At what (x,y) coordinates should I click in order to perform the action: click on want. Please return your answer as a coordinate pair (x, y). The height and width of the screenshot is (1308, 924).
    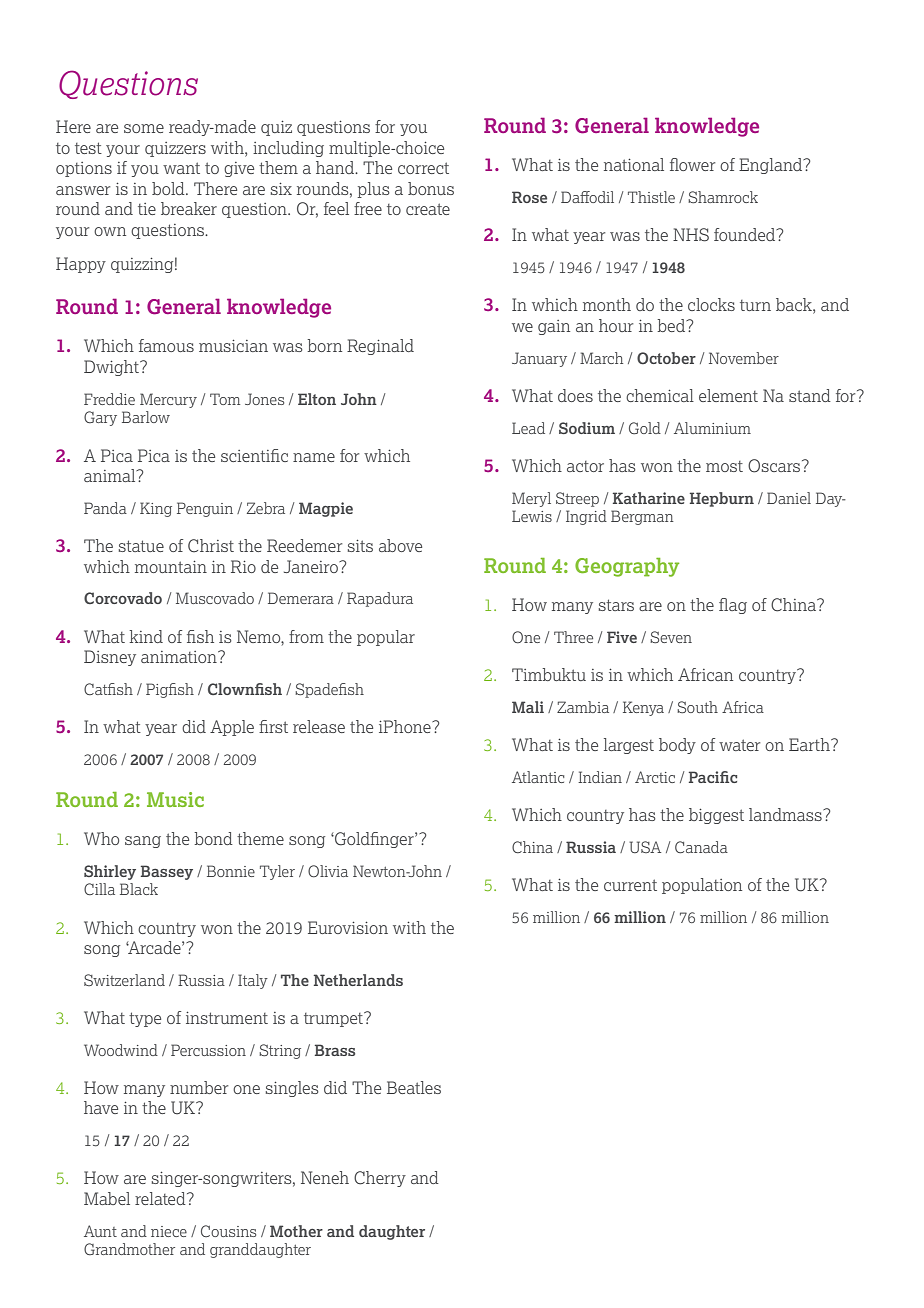
    Looking at the image, I should click on (181, 168).
